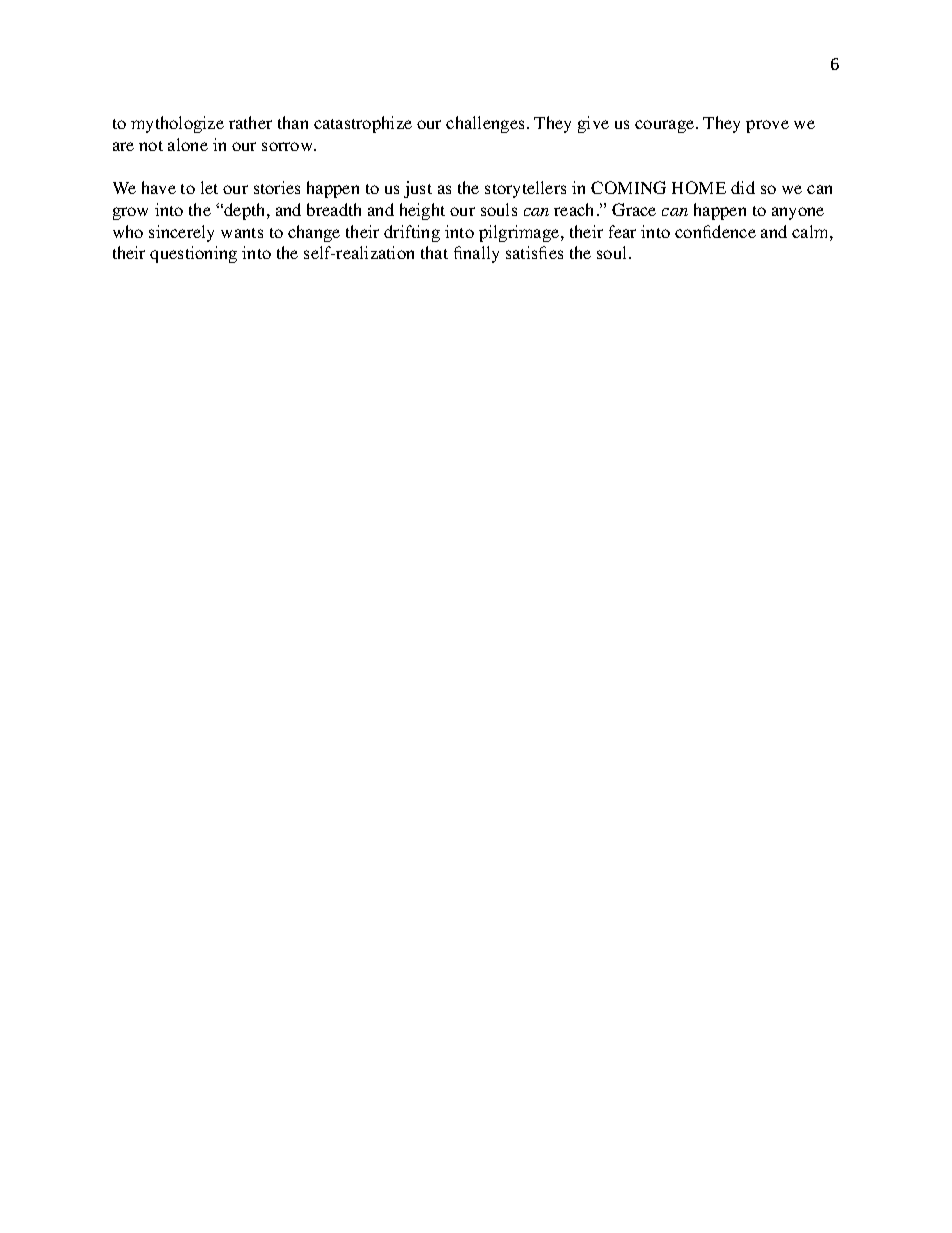 This page has width=952, height=1233. Describe the element at coordinates (699, 187) in the page. I see `HOME` at that location.
